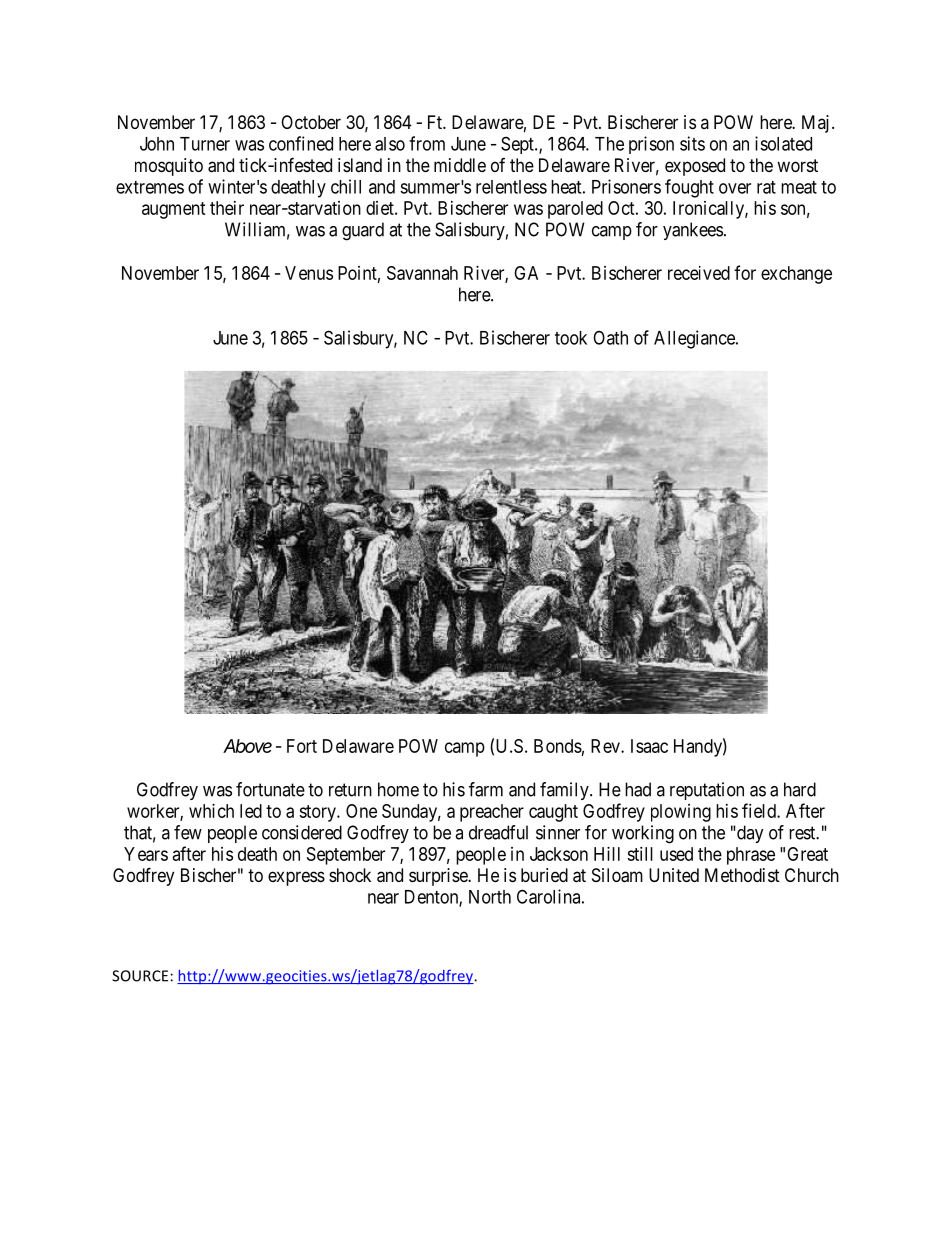  What do you see at coordinates (309, 273) in the screenshot?
I see `Venus` at bounding box center [309, 273].
